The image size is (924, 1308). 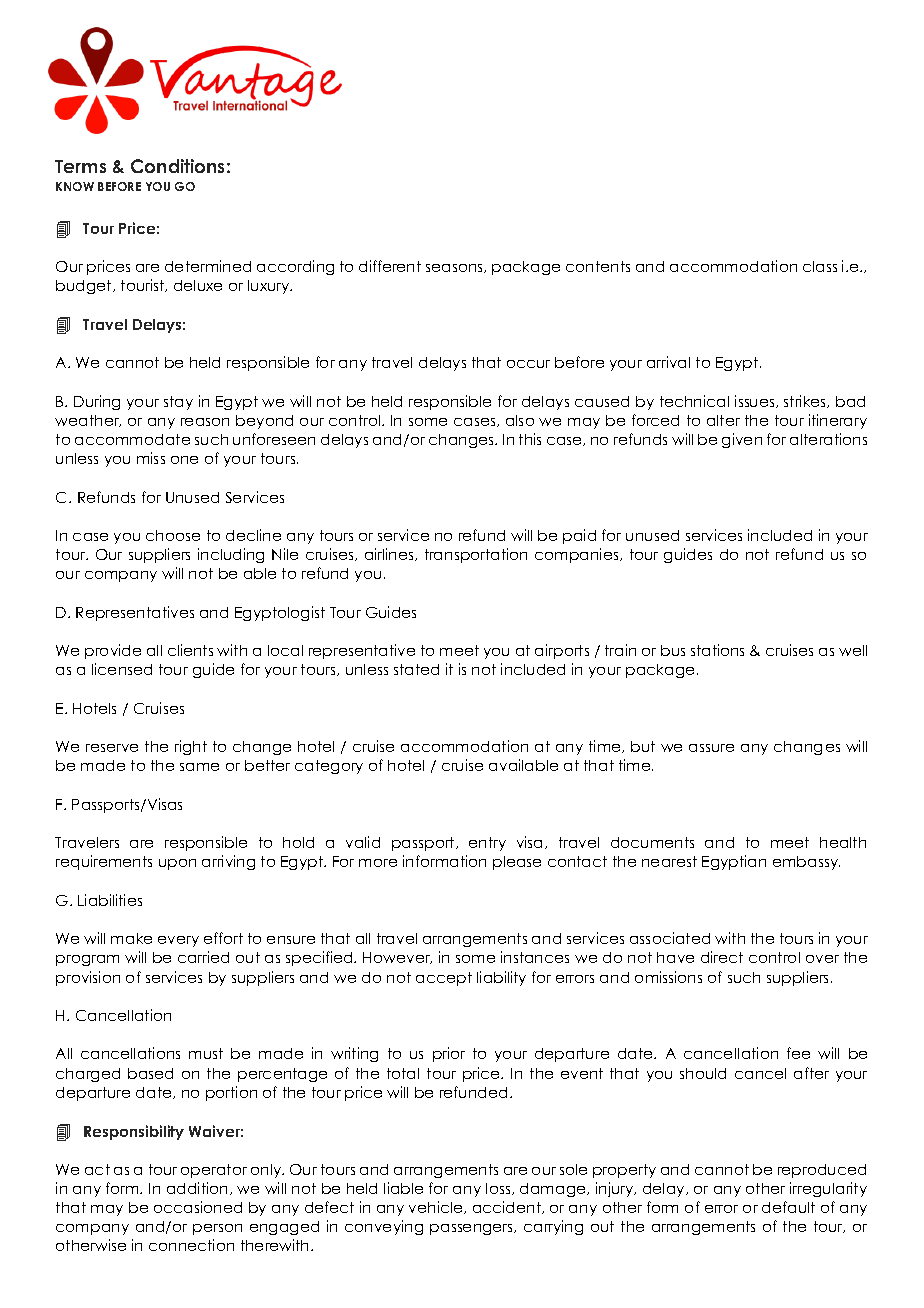 I want to click on right, so click(x=191, y=747).
